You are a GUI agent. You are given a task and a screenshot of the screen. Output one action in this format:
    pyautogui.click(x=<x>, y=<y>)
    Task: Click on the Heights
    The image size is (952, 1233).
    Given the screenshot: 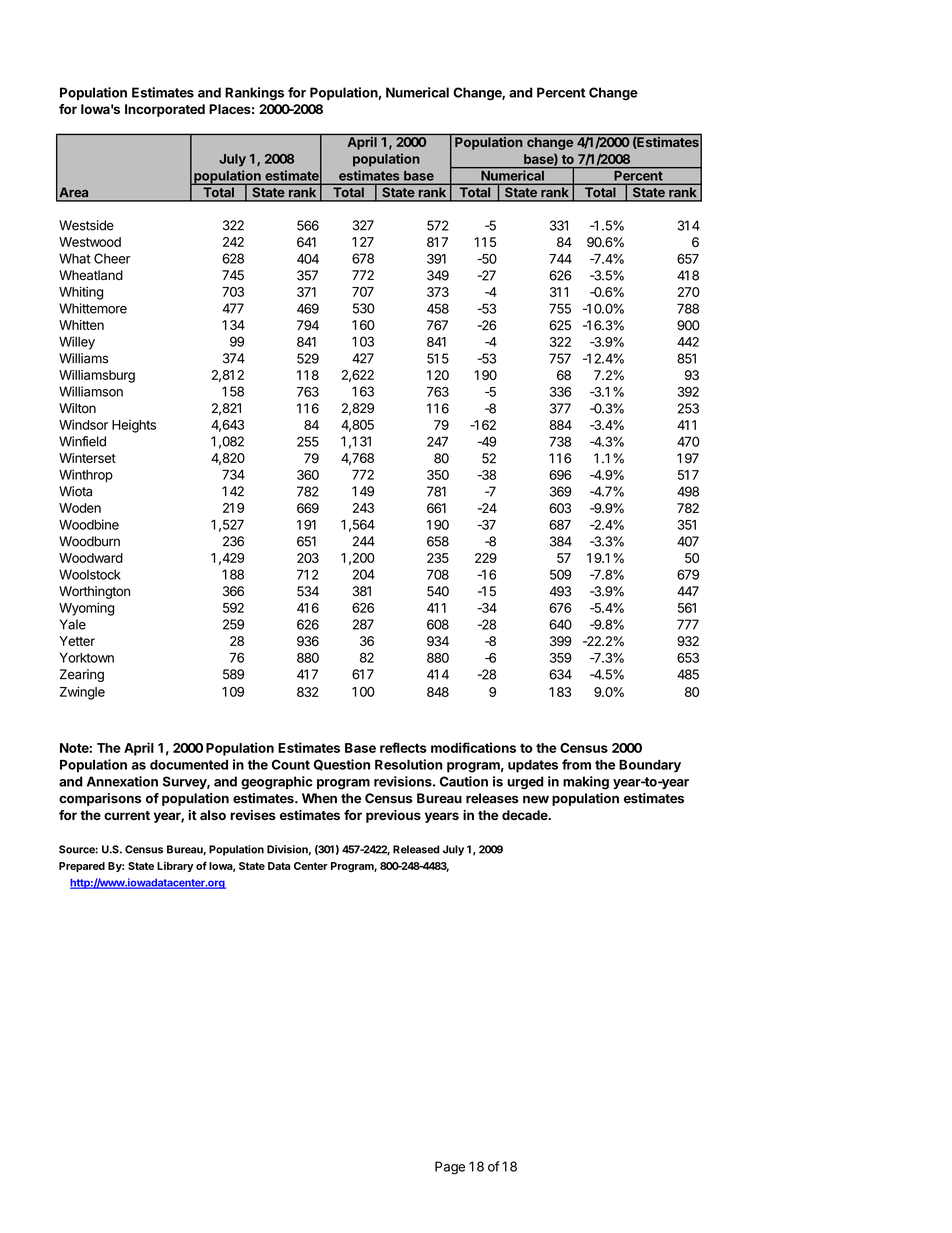 What is the action you would take?
    pyautogui.click(x=134, y=426)
